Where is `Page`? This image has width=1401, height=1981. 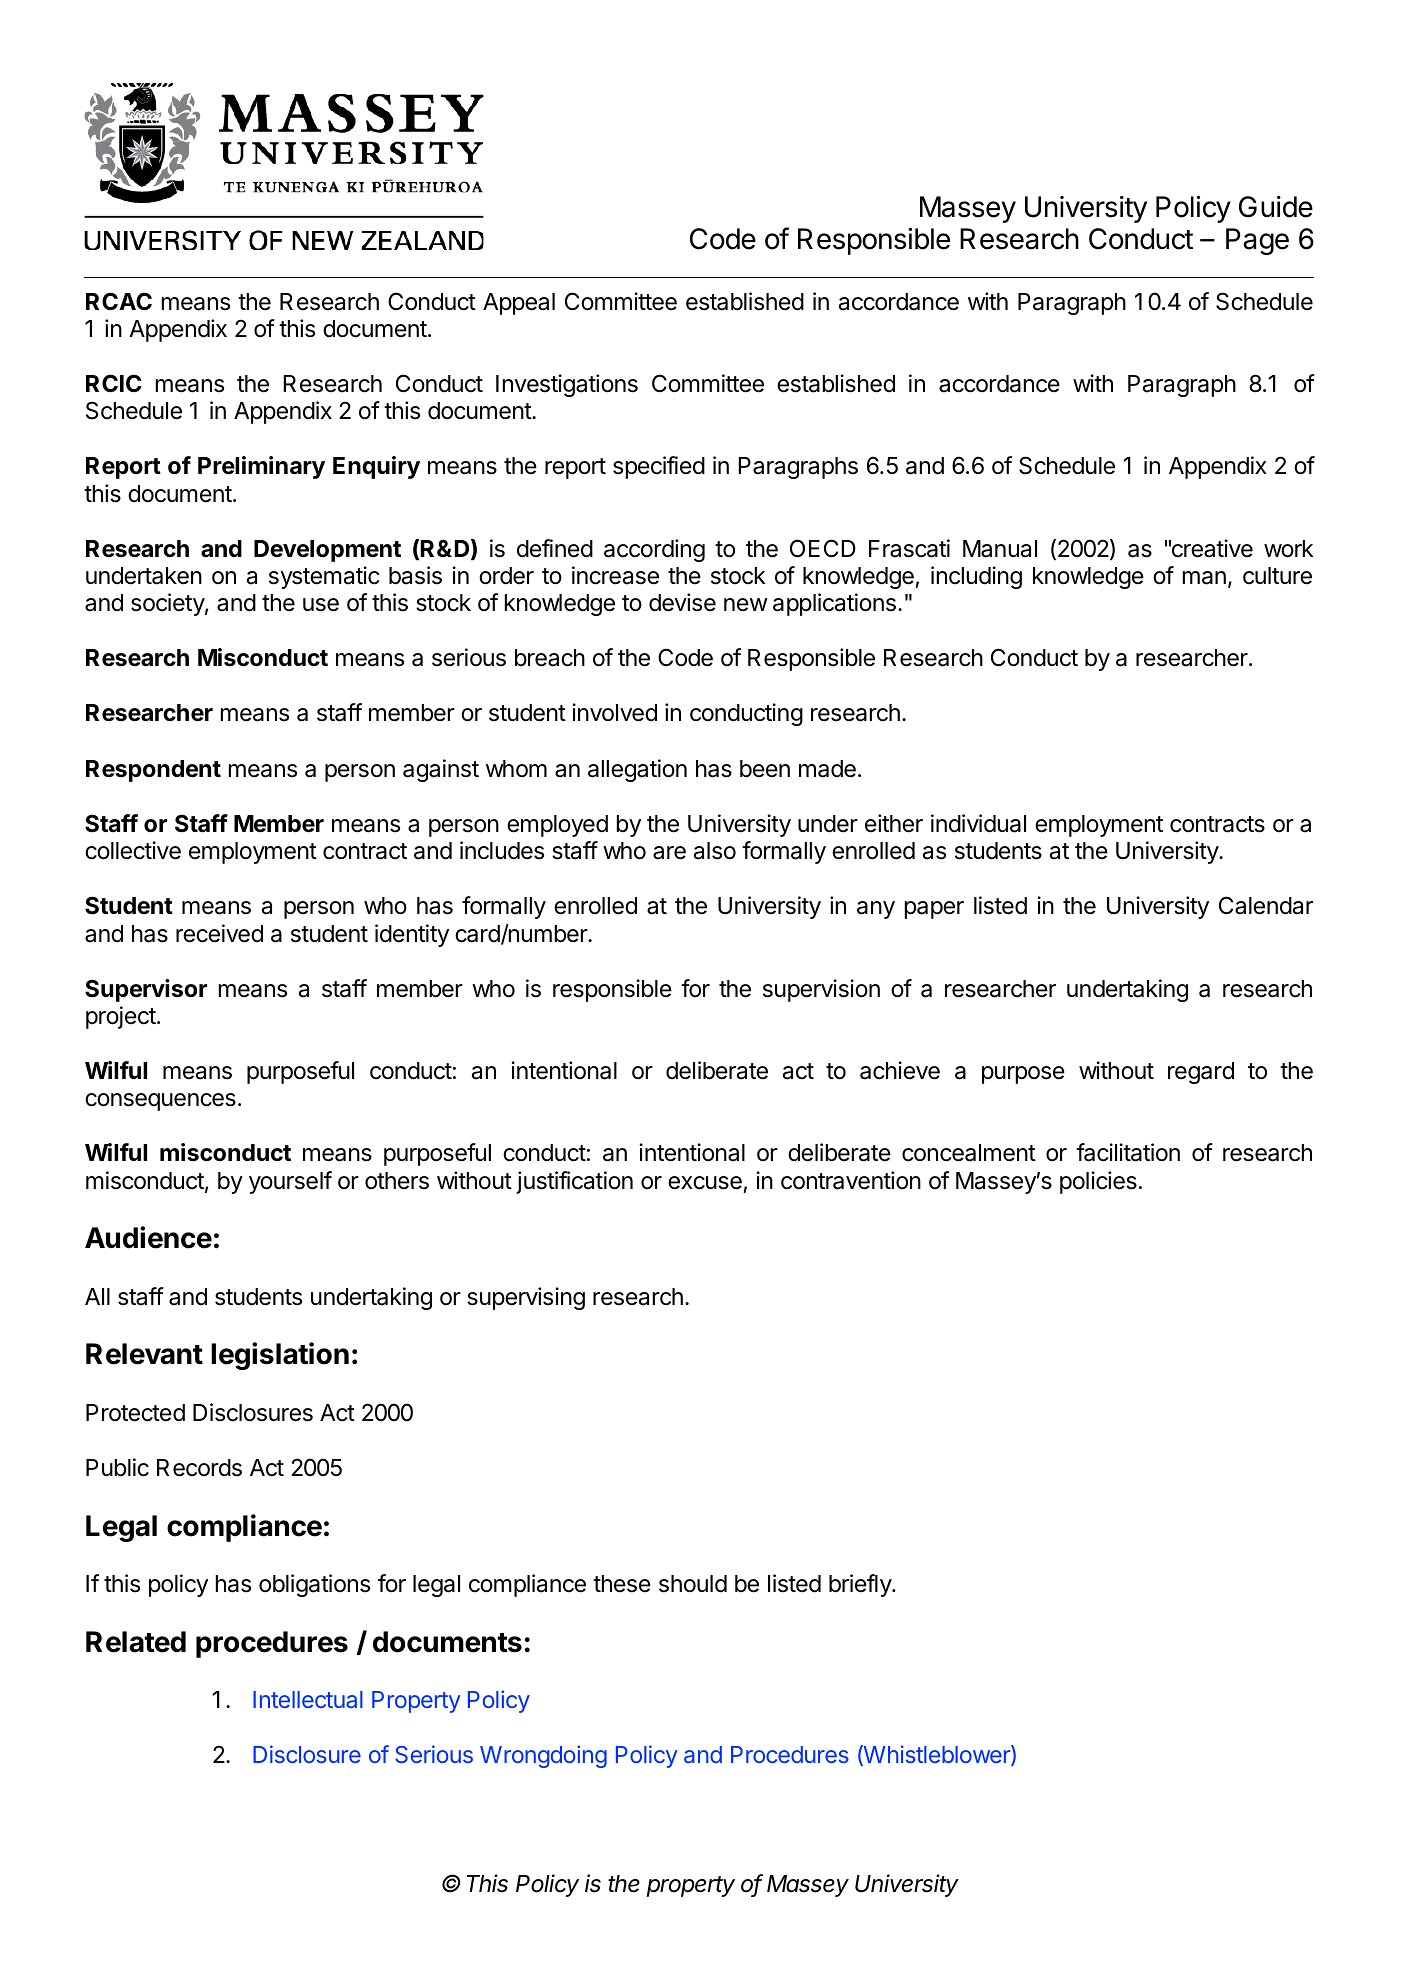 Page is located at coordinates (1257, 241).
